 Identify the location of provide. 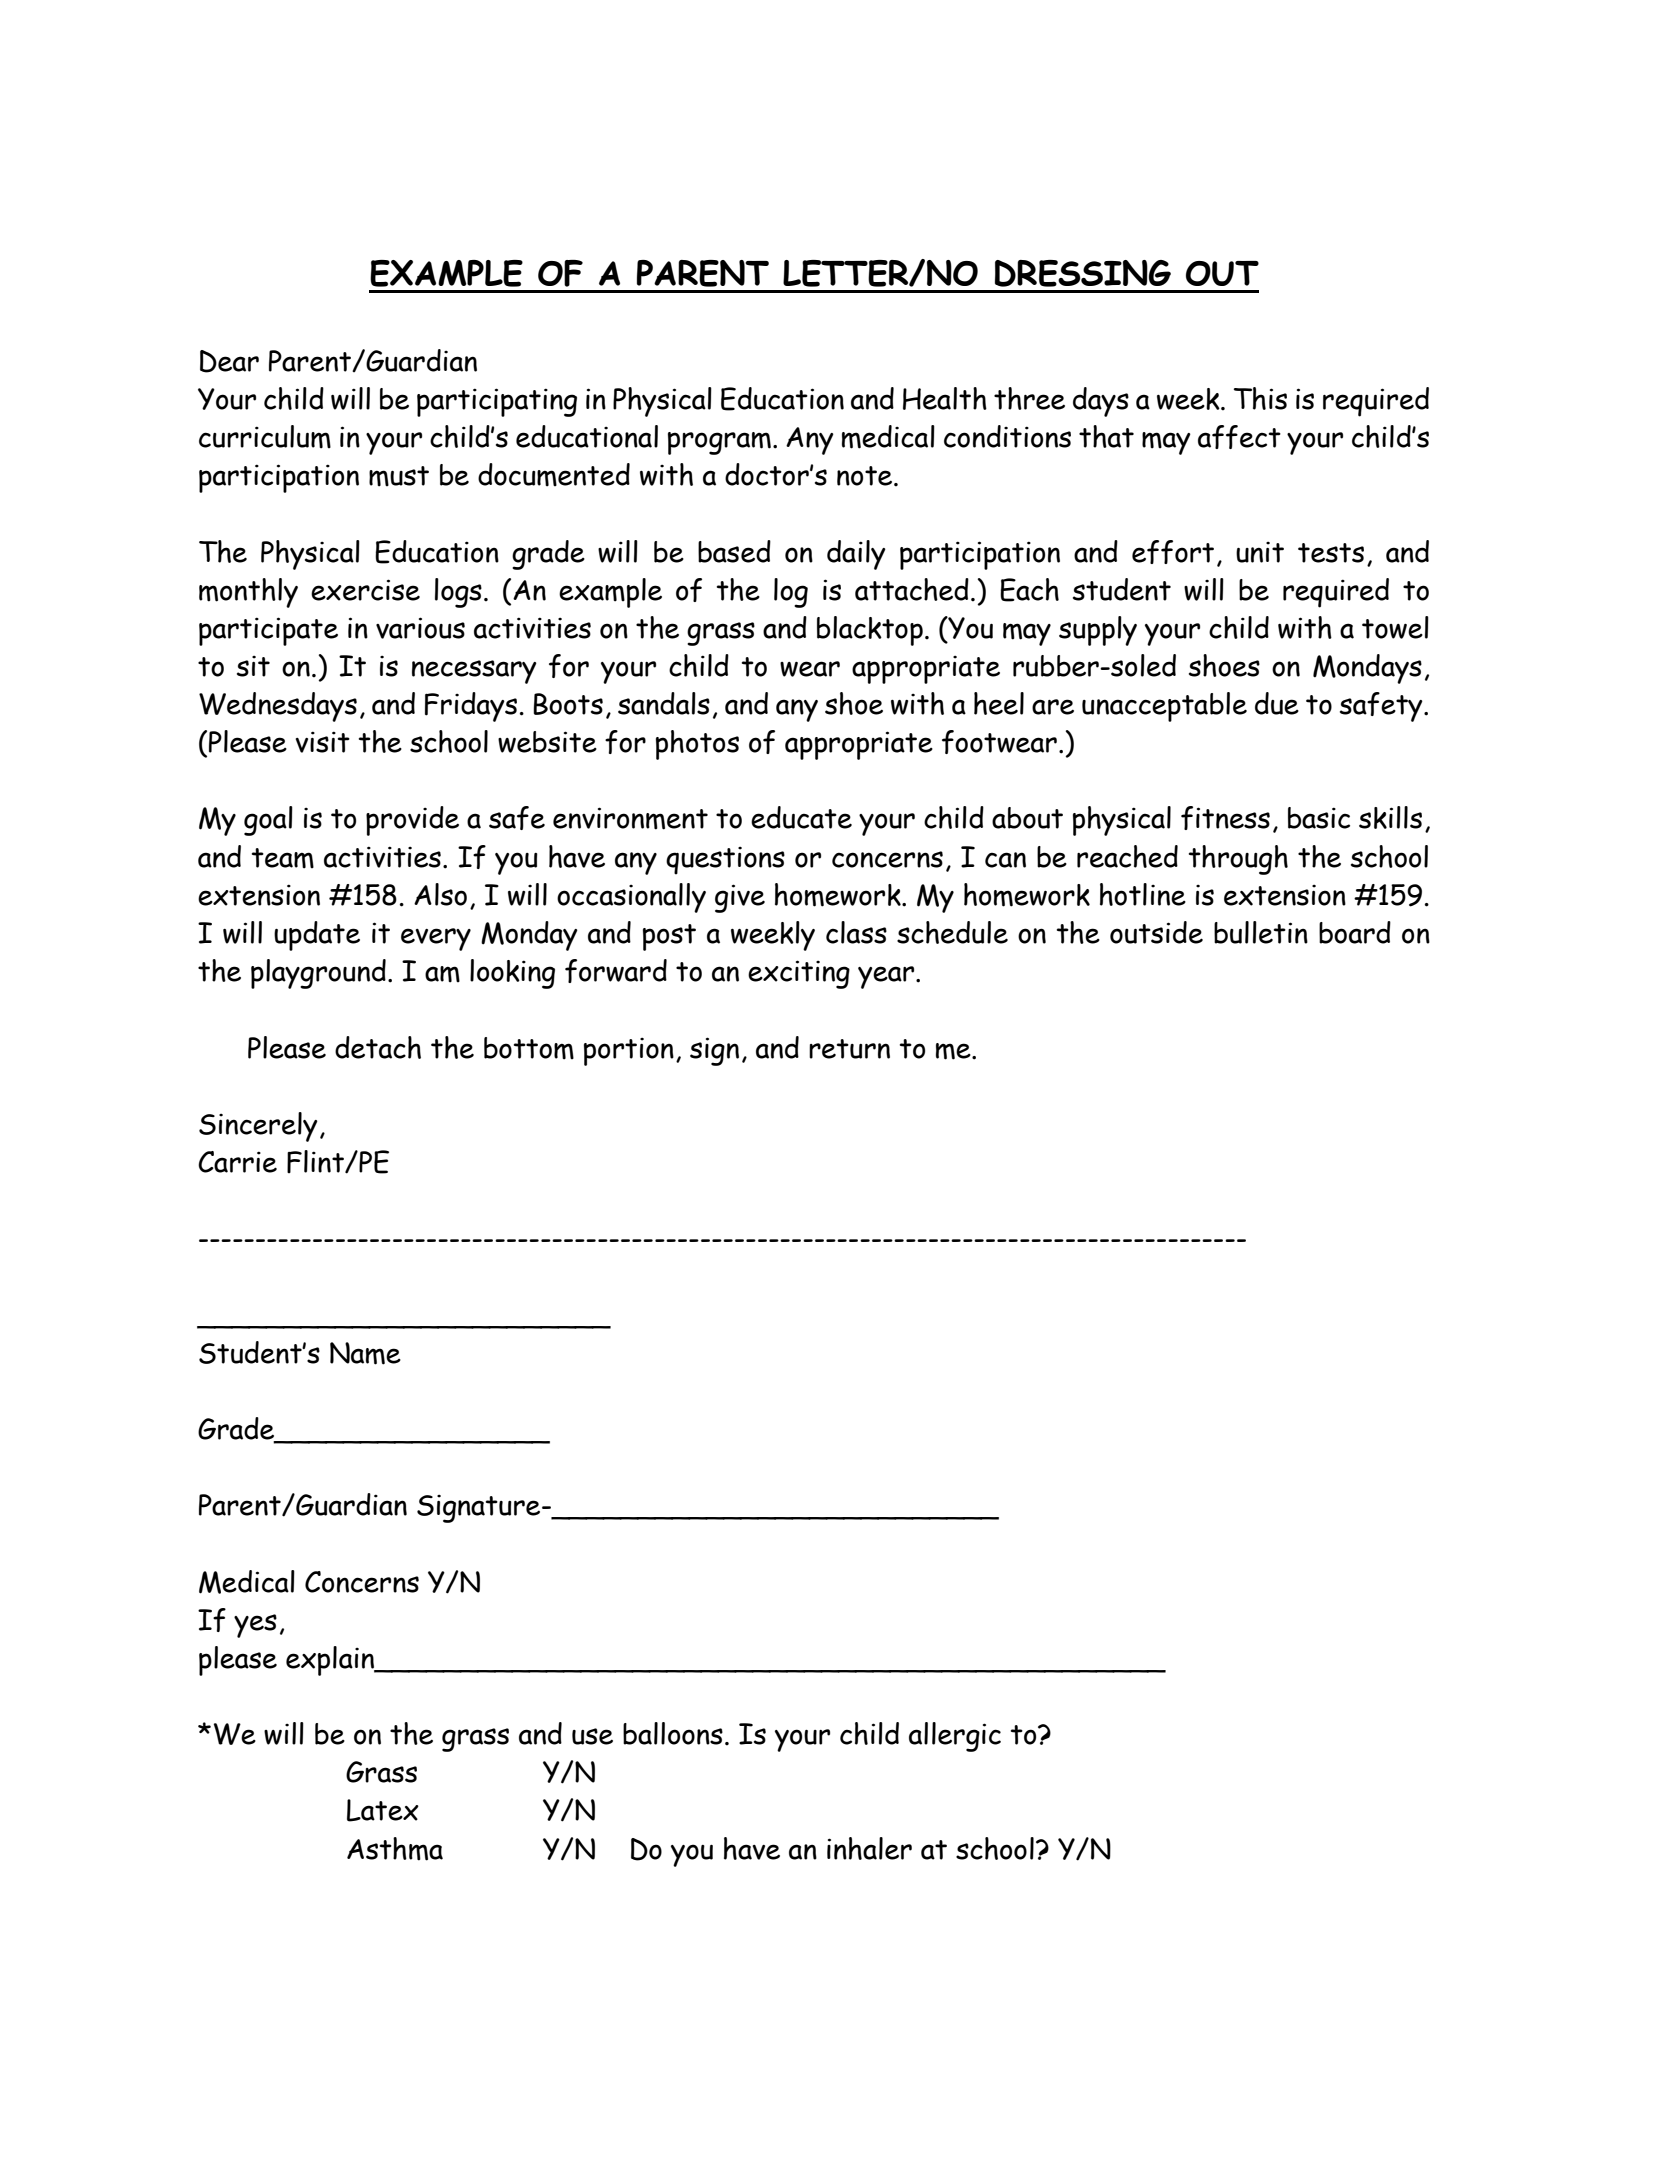
(412, 821).
